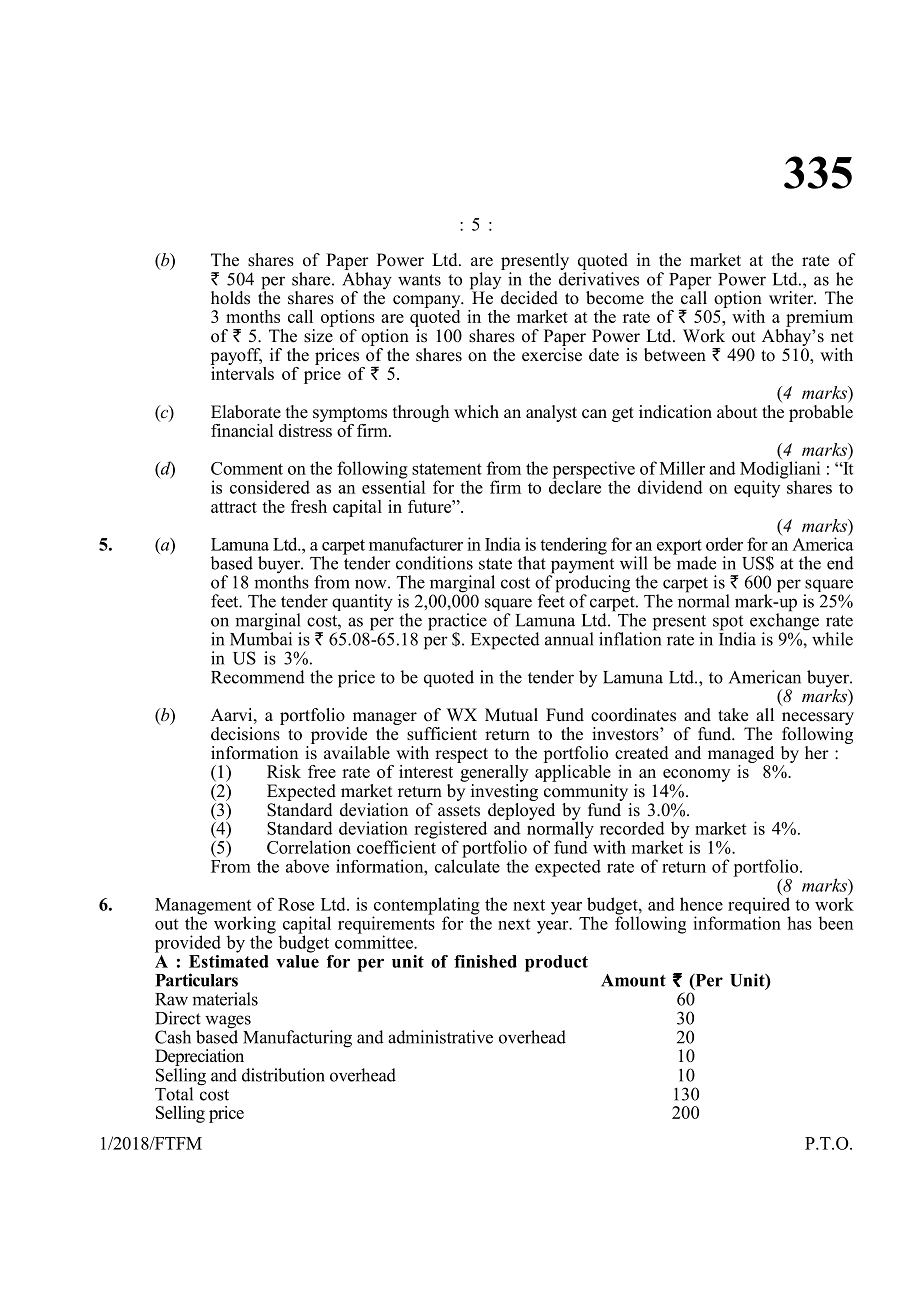 Image resolution: width=924 pixels, height=1308 pixels. What do you see at coordinates (792, 298) in the document?
I see `writer` at bounding box center [792, 298].
